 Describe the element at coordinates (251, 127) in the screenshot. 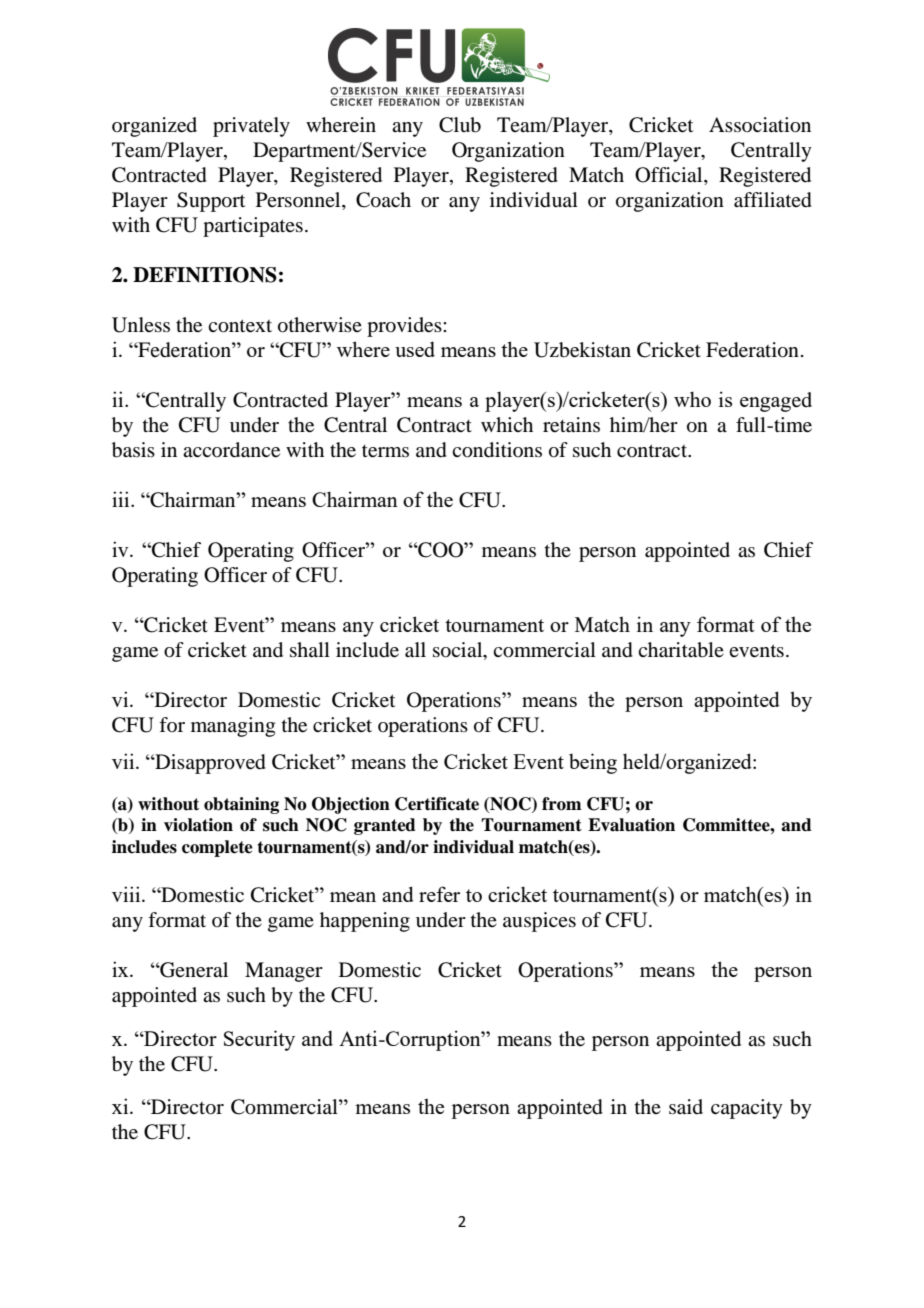

I see `privately` at that location.
